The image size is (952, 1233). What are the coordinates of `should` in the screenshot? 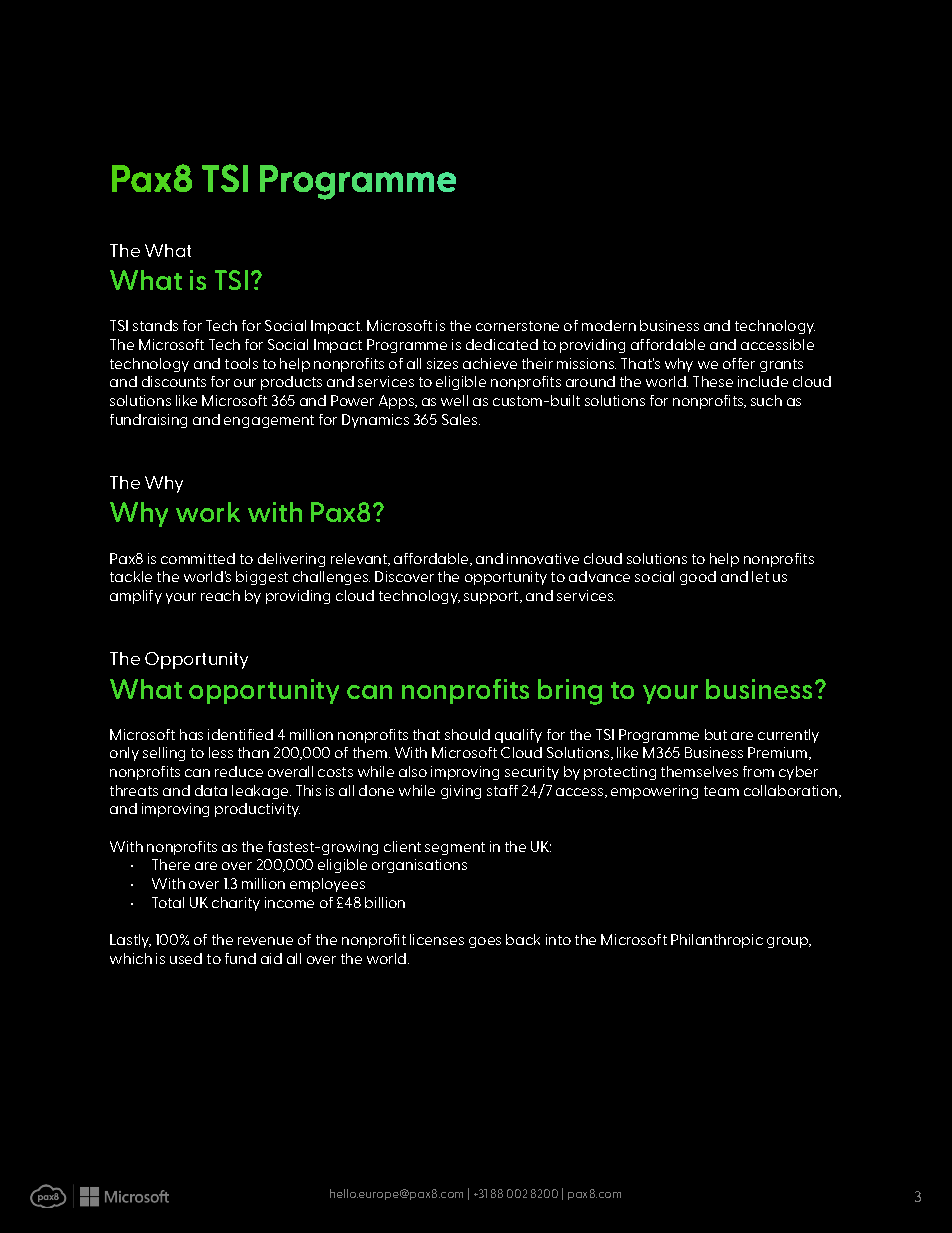 It's located at (467, 734).
